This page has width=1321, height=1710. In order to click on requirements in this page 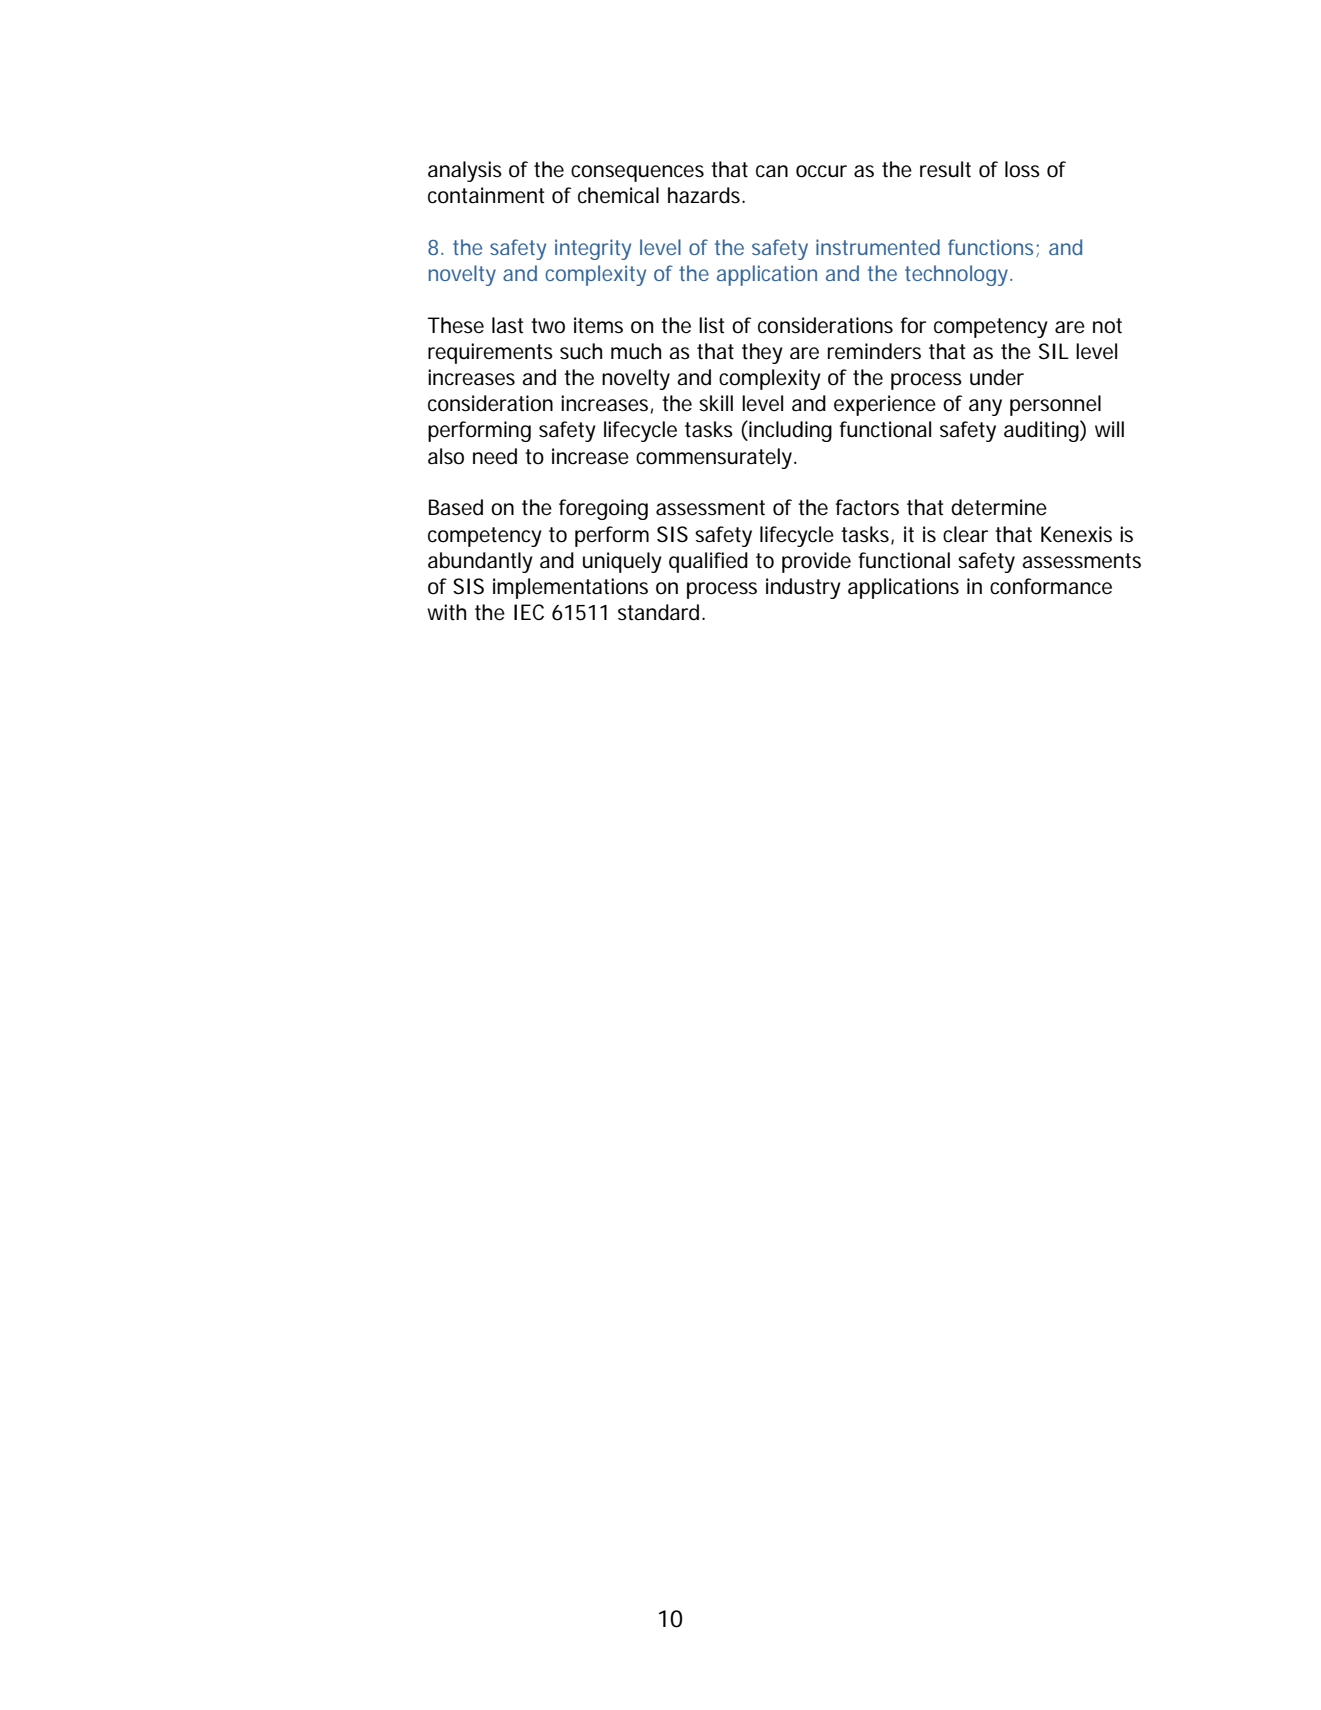, I will do `click(490, 353)`.
